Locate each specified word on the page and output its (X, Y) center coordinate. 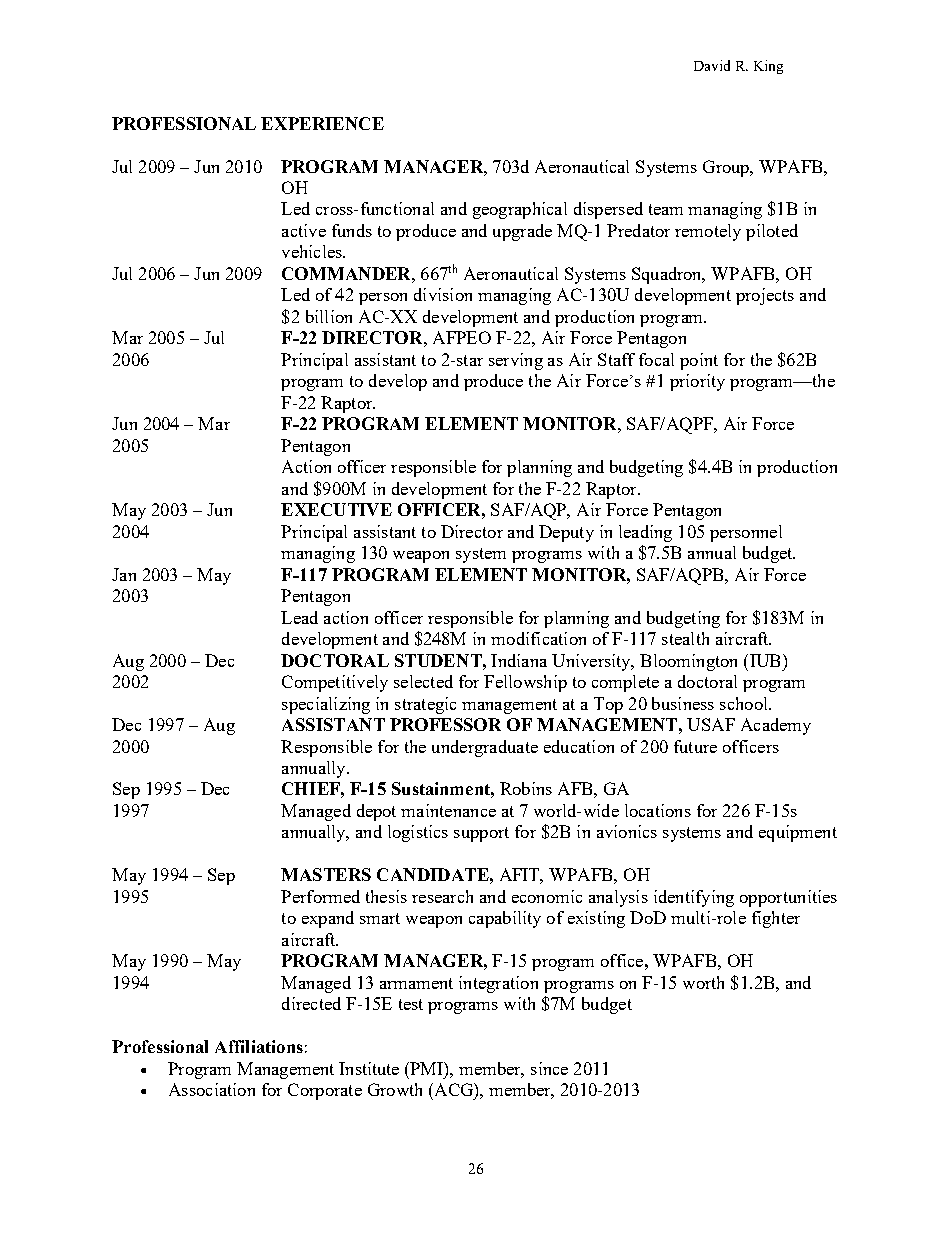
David (712, 65)
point (699, 361)
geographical (520, 210)
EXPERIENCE (322, 123)
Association (212, 1089)
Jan (124, 574)
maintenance (448, 810)
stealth (685, 638)
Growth (395, 1089)
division (443, 294)
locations (658, 810)
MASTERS (326, 874)
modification (538, 638)
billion (329, 316)
